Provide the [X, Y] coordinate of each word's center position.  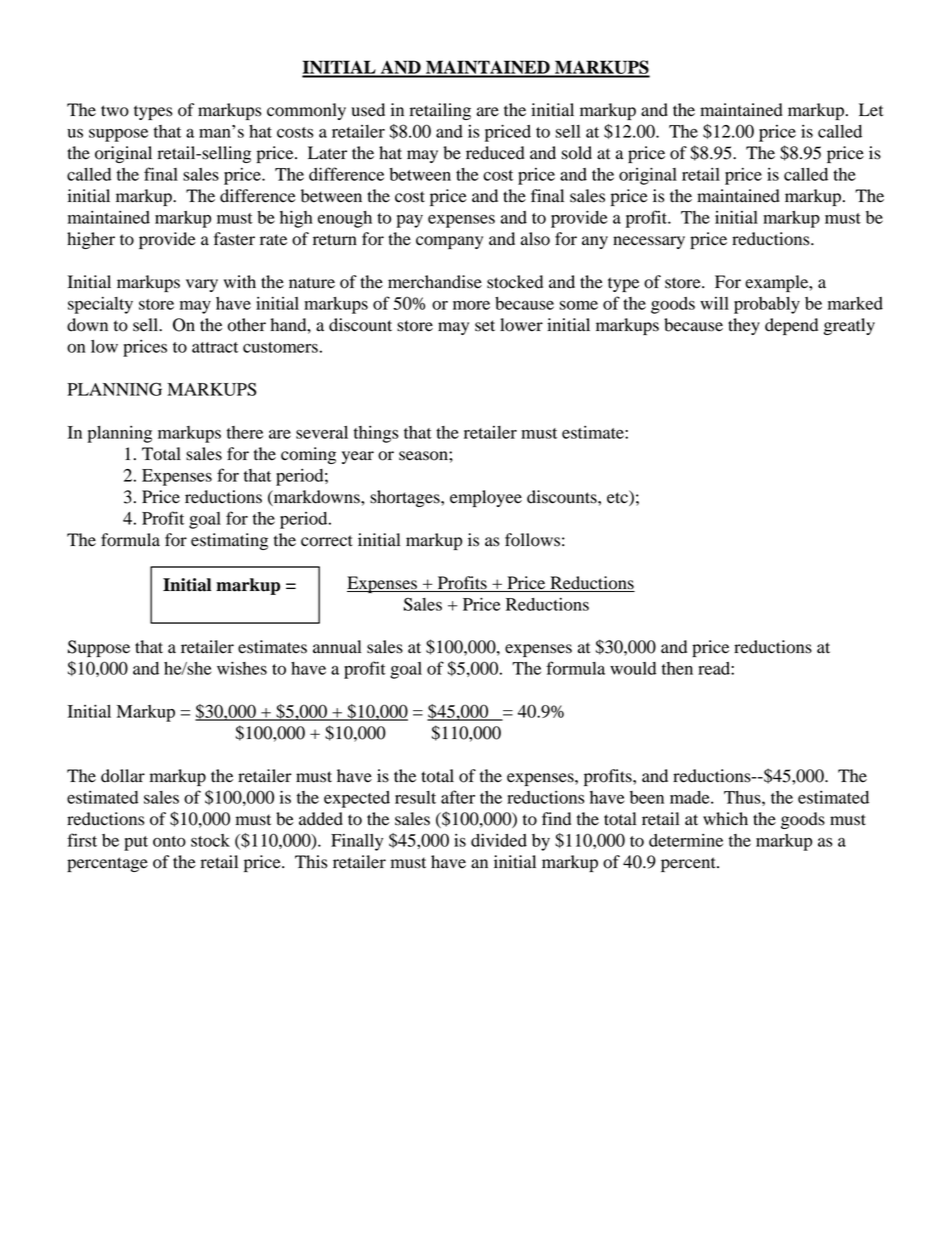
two [115, 111]
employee [486, 498]
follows [532, 540]
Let [871, 110]
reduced [495, 153]
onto [169, 841]
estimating [229, 541]
